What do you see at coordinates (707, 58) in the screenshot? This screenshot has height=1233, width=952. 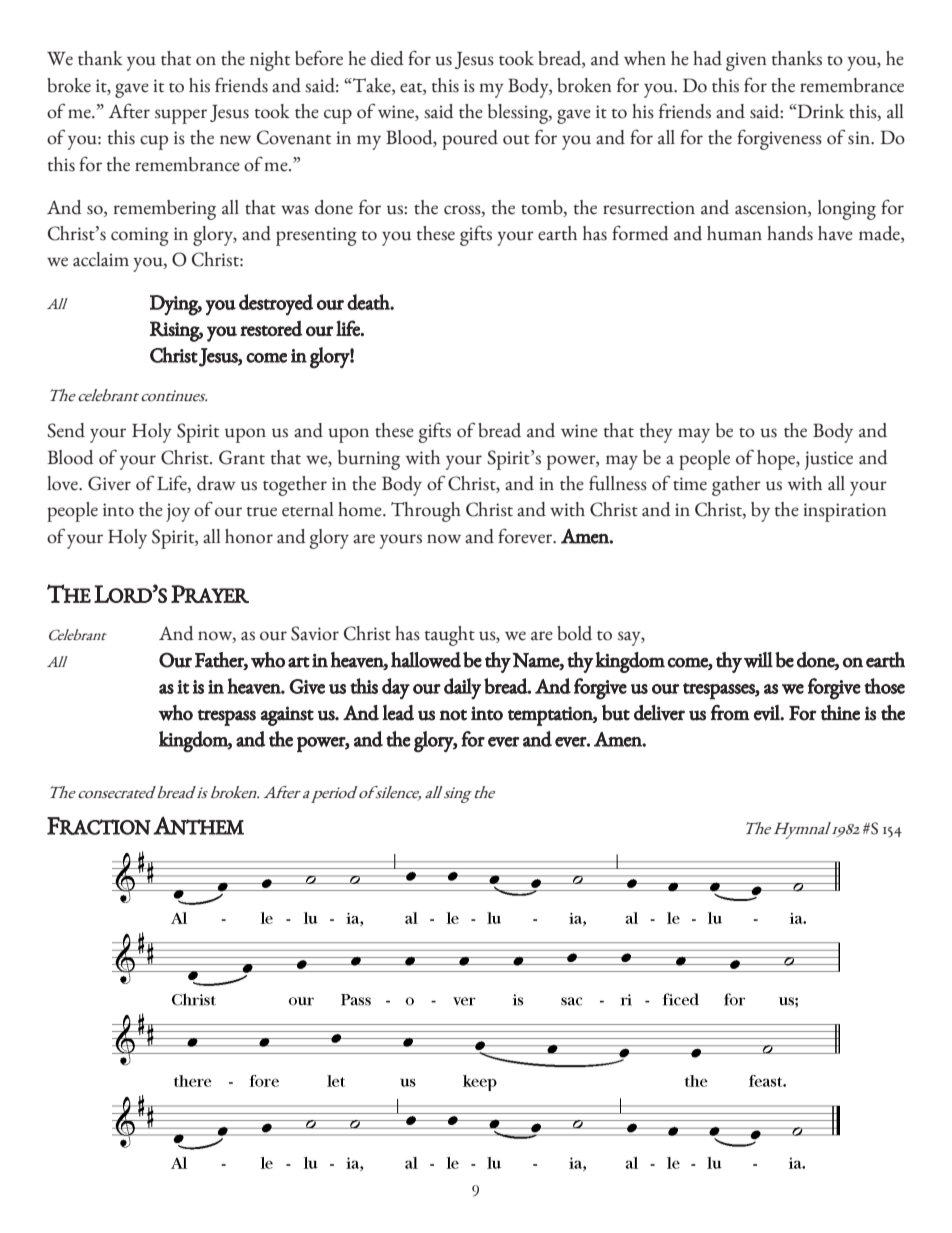 I see `had` at bounding box center [707, 58].
